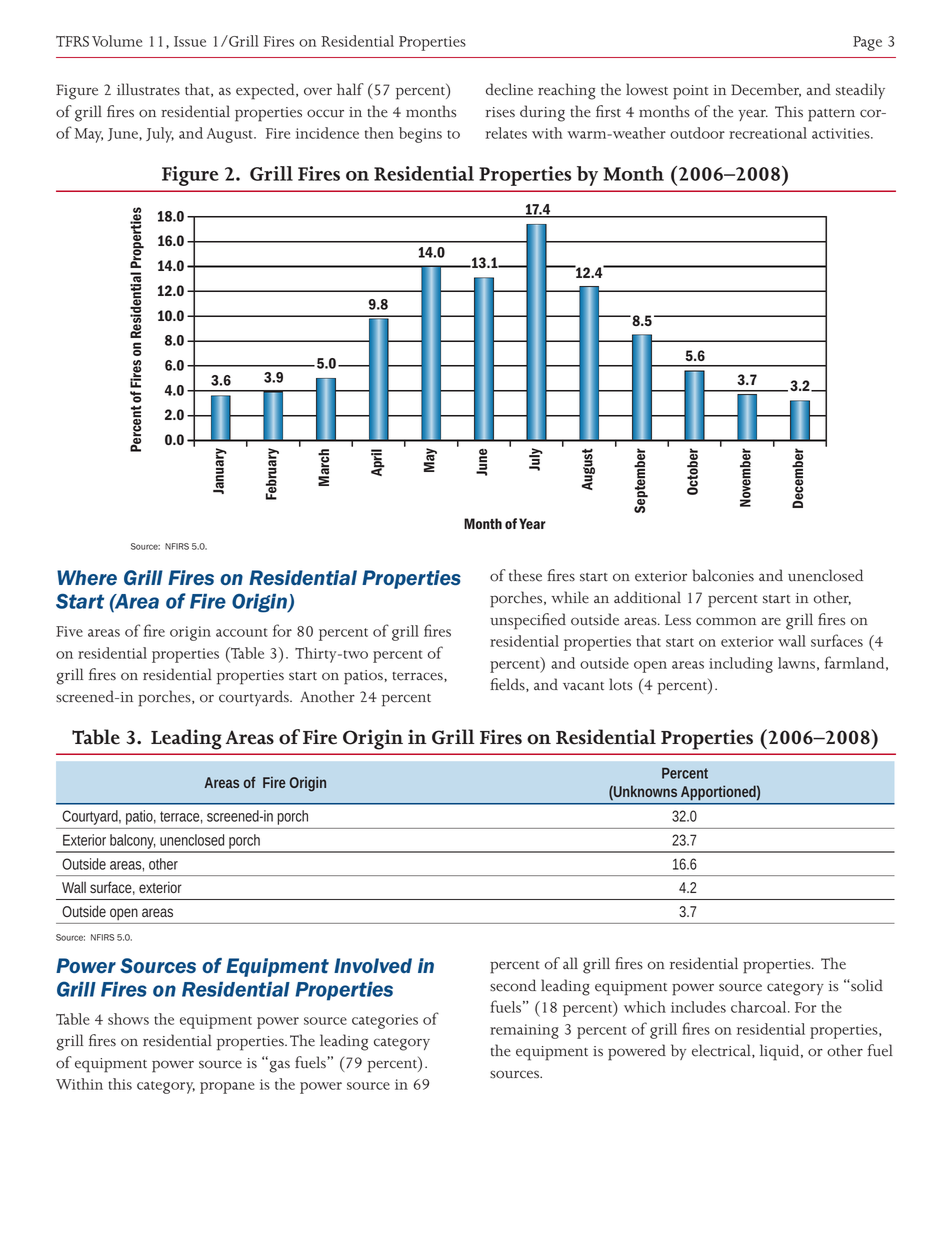 Image resolution: width=952 pixels, height=1233 pixels. I want to click on decline, so click(509, 89).
